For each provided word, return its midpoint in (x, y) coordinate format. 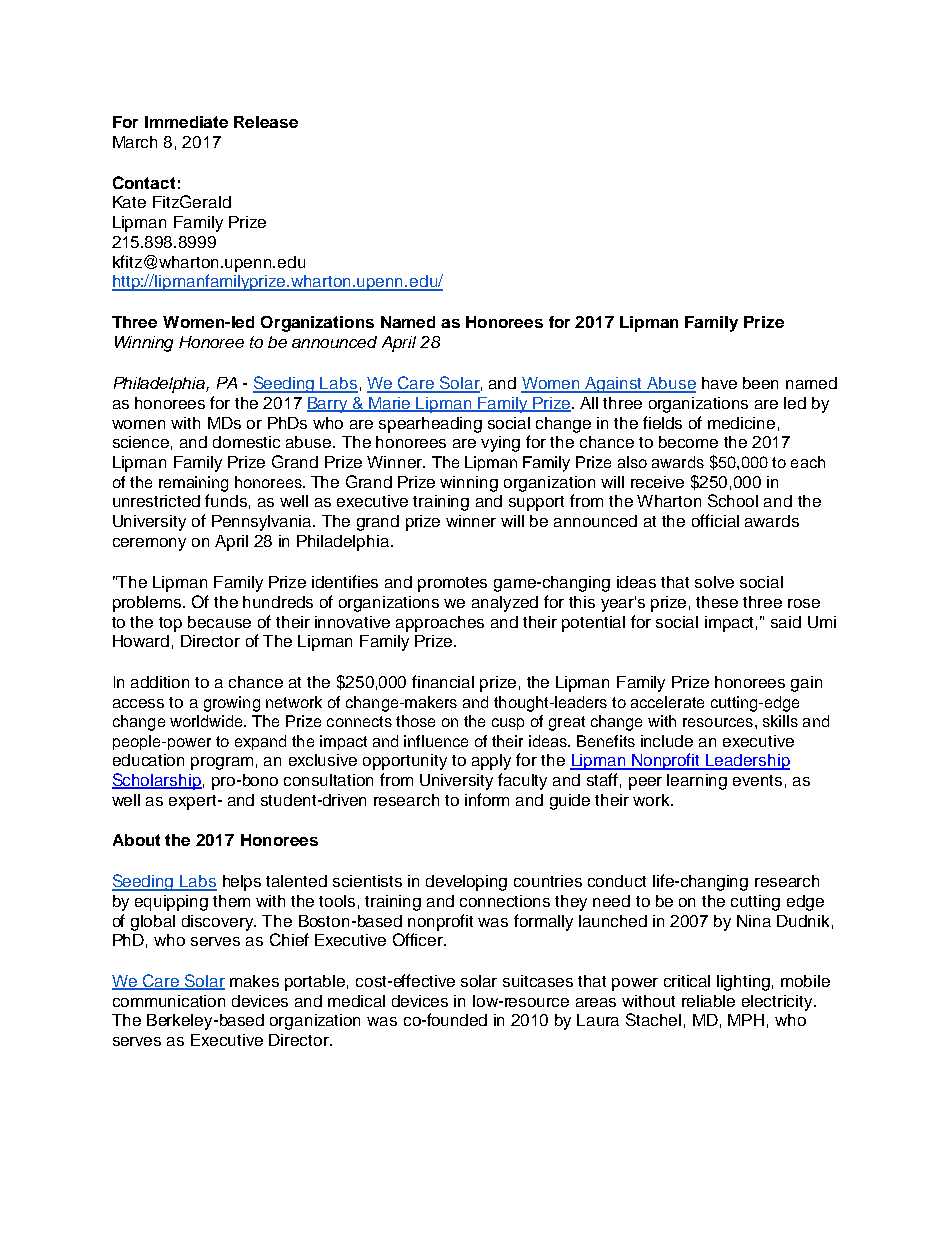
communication (169, 1001)
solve (714, 582)
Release (266, 122)
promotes (452, 584)
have (719, 383)
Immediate (186, 122)
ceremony (149, 544)
